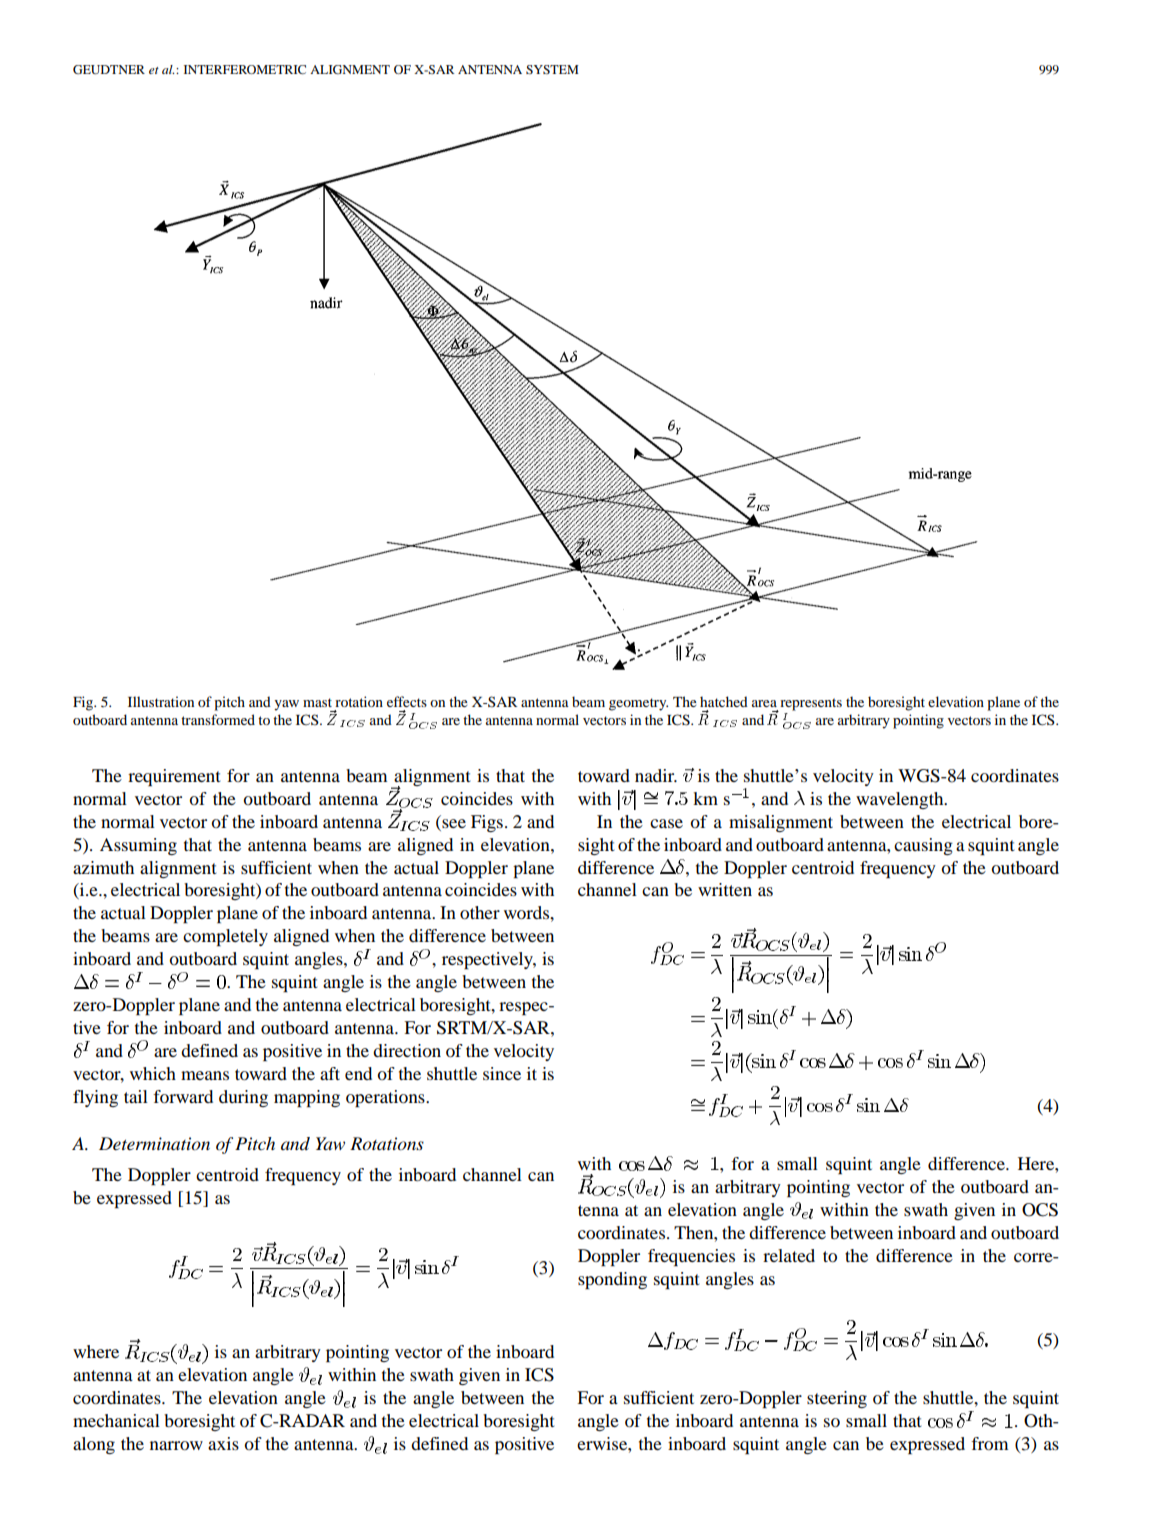 The image size is (1174, 1520). What do you see at coordinates (552, 69) in the screenshot?
I see `SYSTEM` at bounding box center [552, 69].
